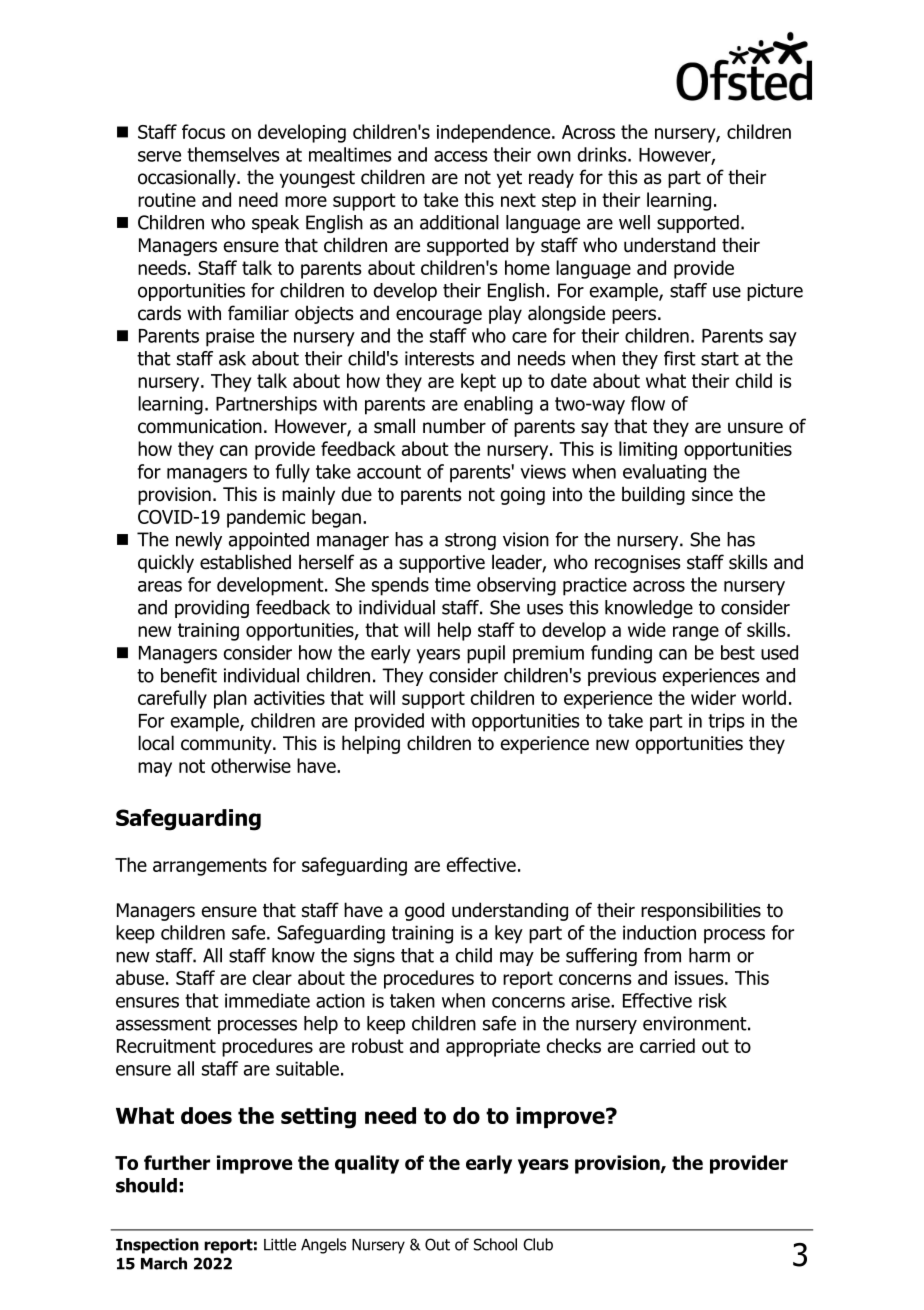  I want to click on key, so click(509, 934).
